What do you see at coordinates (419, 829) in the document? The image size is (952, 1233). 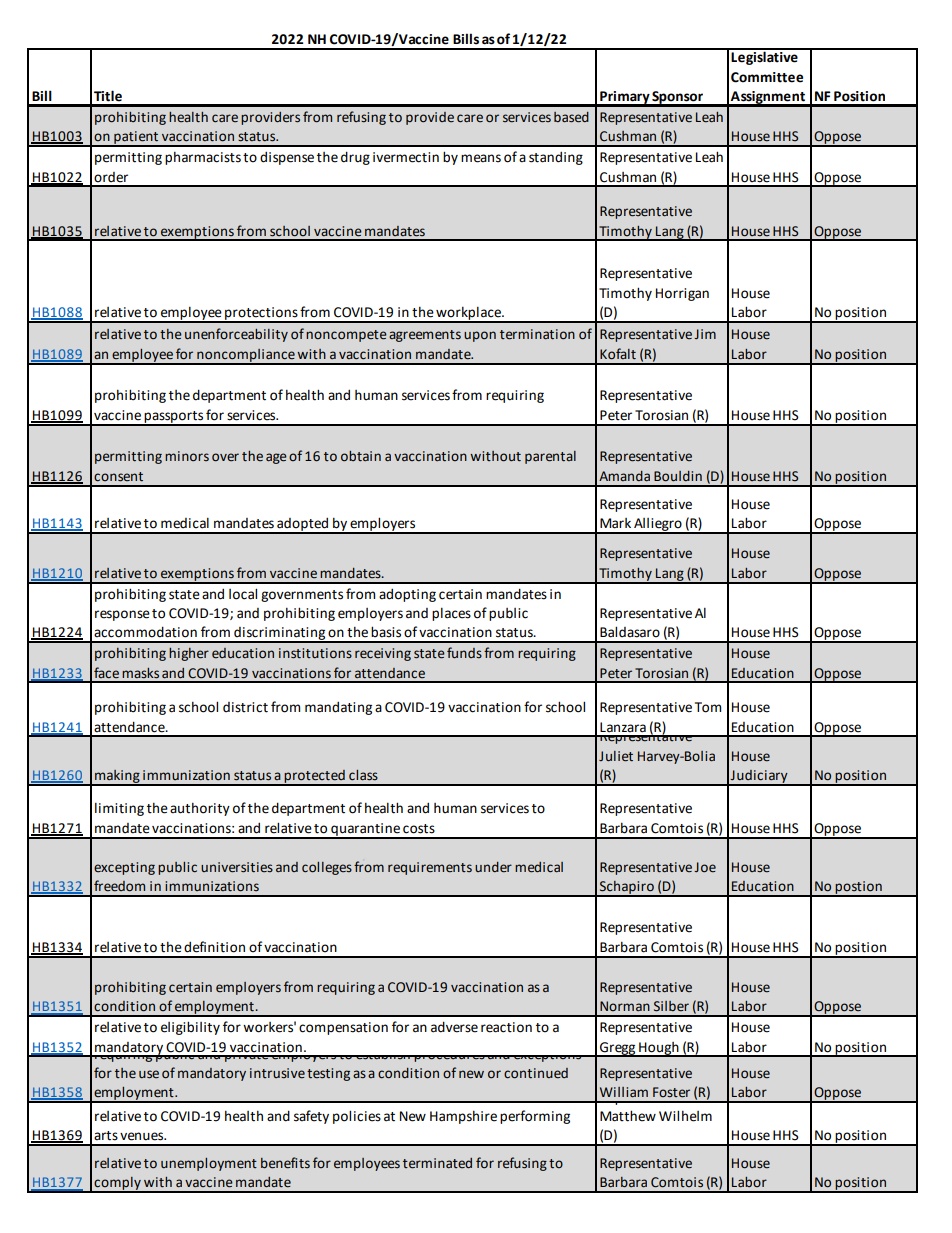 I see `costs` at bounding box center [419, 829].
